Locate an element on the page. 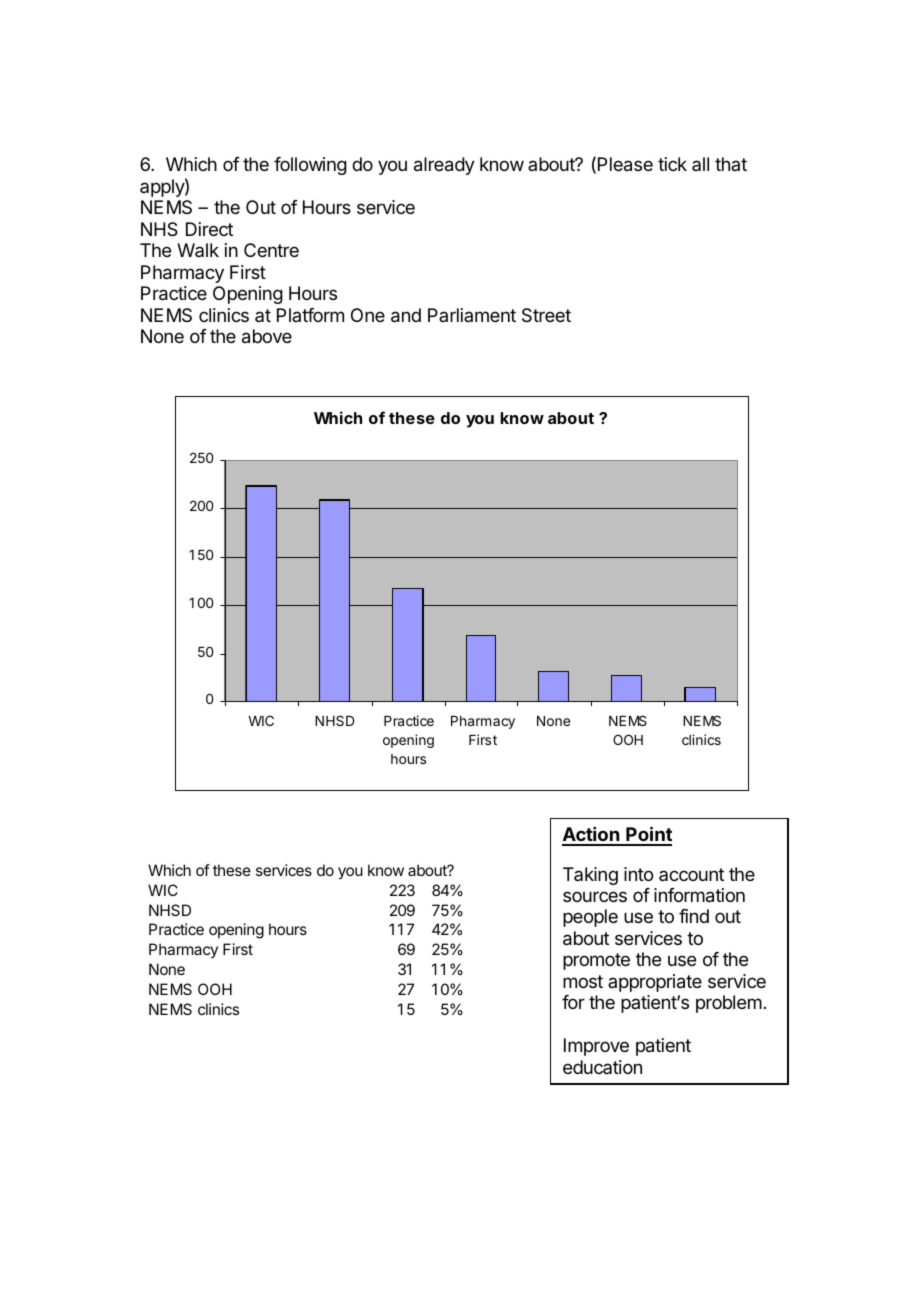 The width and height of the document is (924, 1308). Street is located at coordinates (546, 315).
